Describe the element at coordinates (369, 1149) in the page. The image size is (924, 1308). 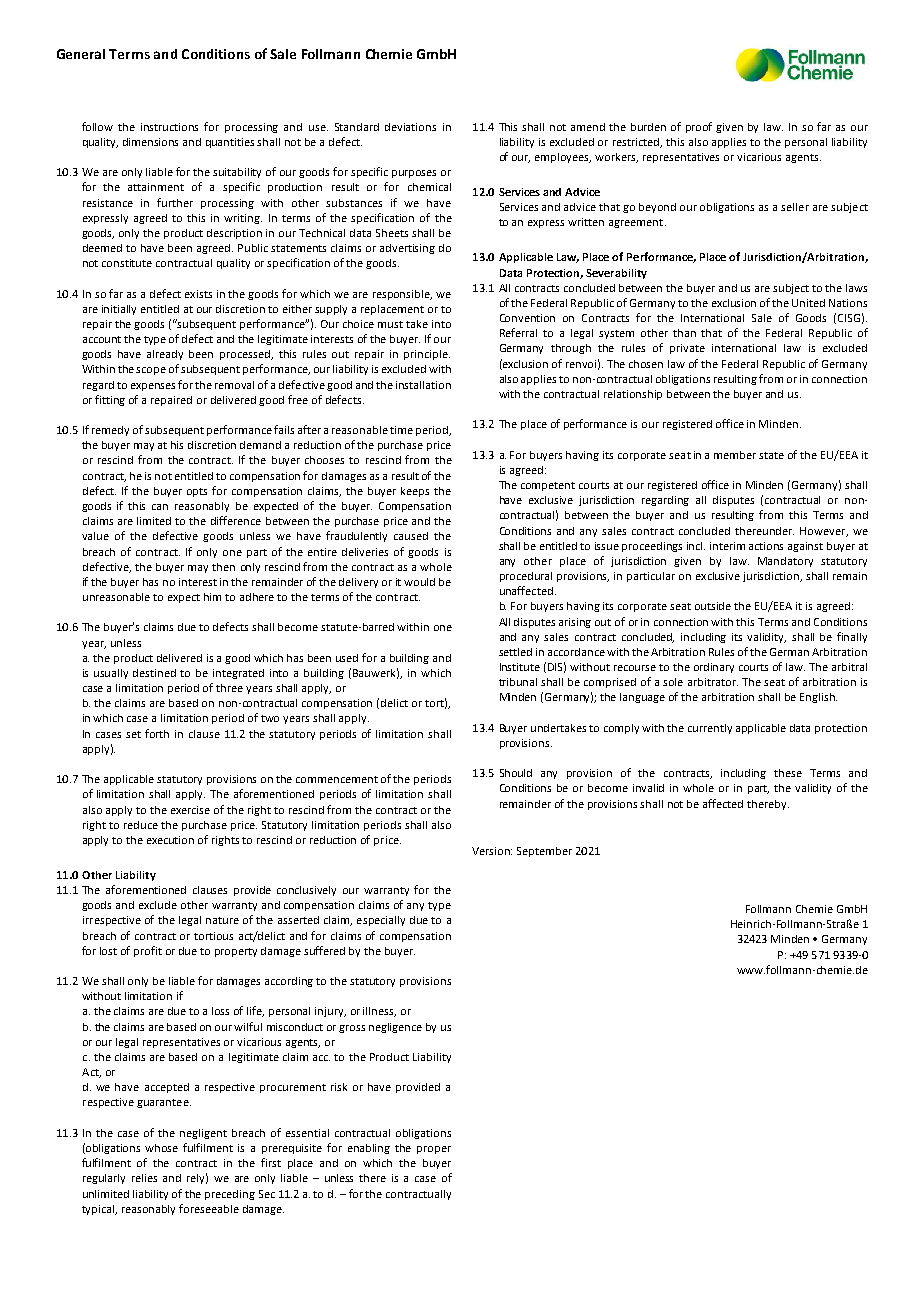
I see `enabling` at that location.
